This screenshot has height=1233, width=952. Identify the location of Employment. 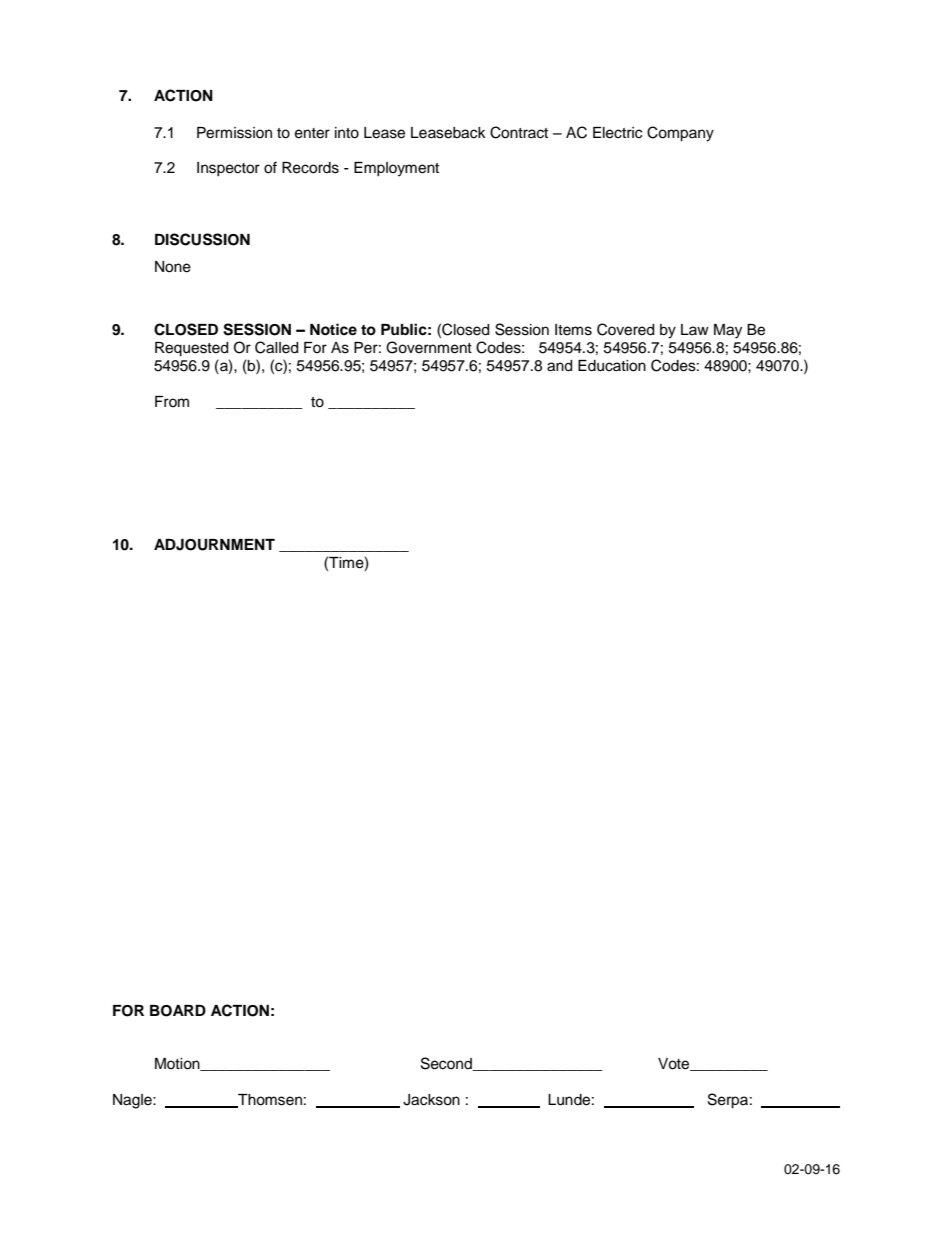
(396, 169).
